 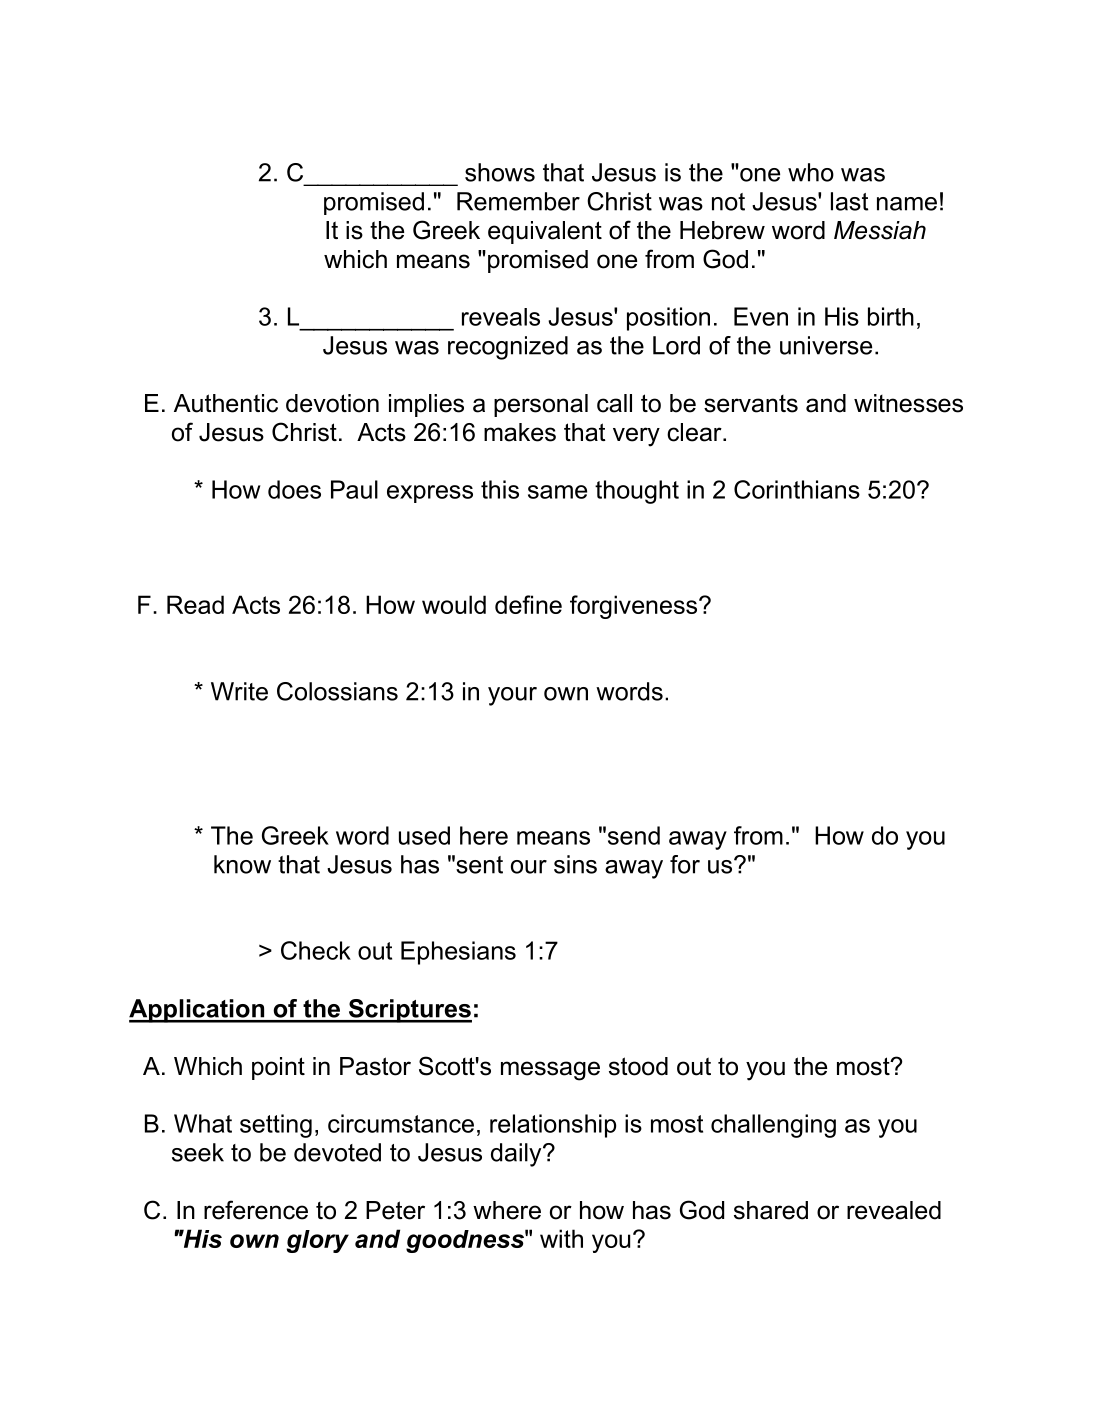 I want to click on reference, so click(x=256, y=1210).
